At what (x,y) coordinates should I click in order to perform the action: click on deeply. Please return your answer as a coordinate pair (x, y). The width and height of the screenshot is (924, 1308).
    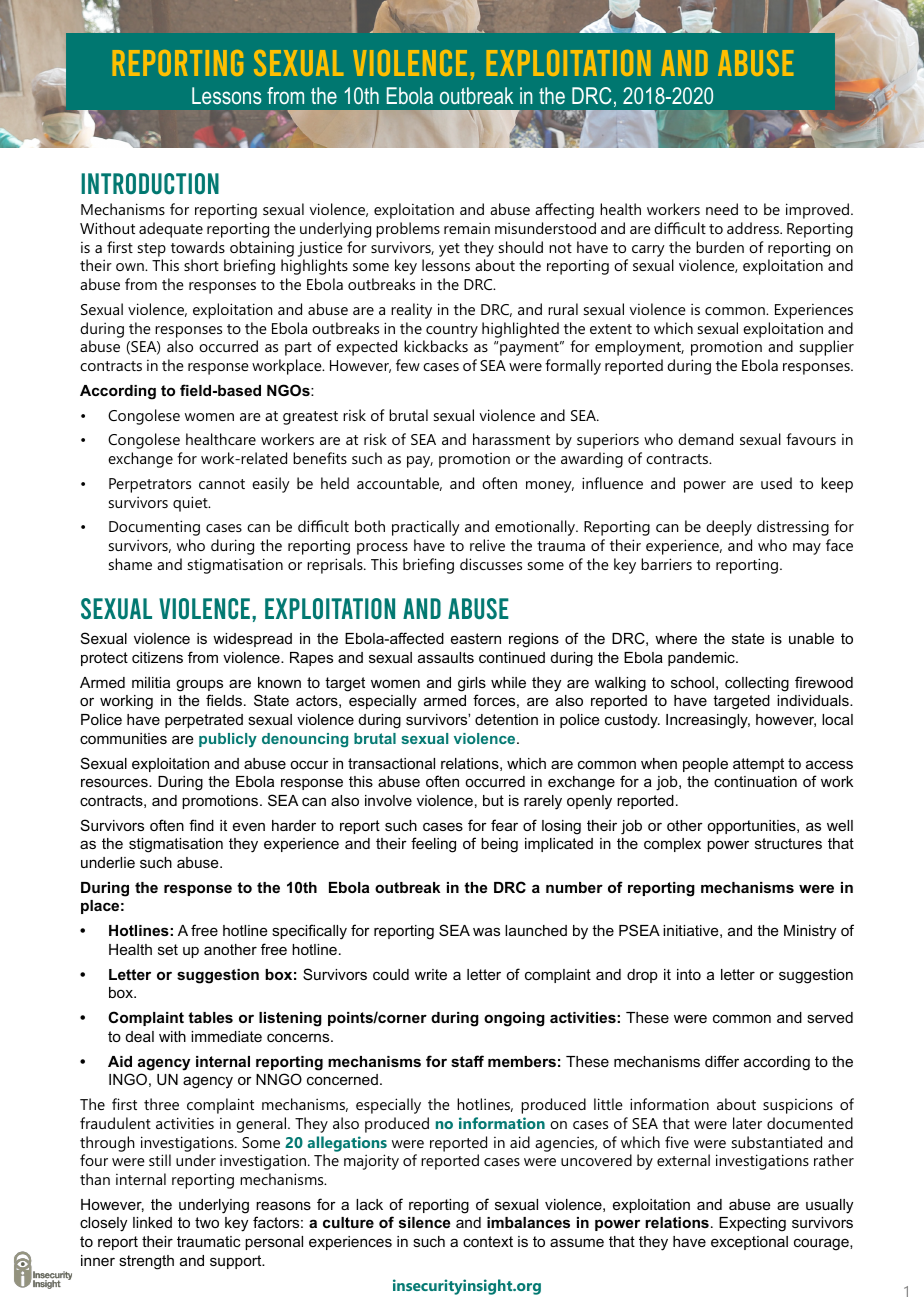
    Looking at the image, I should click on (729, 528).
